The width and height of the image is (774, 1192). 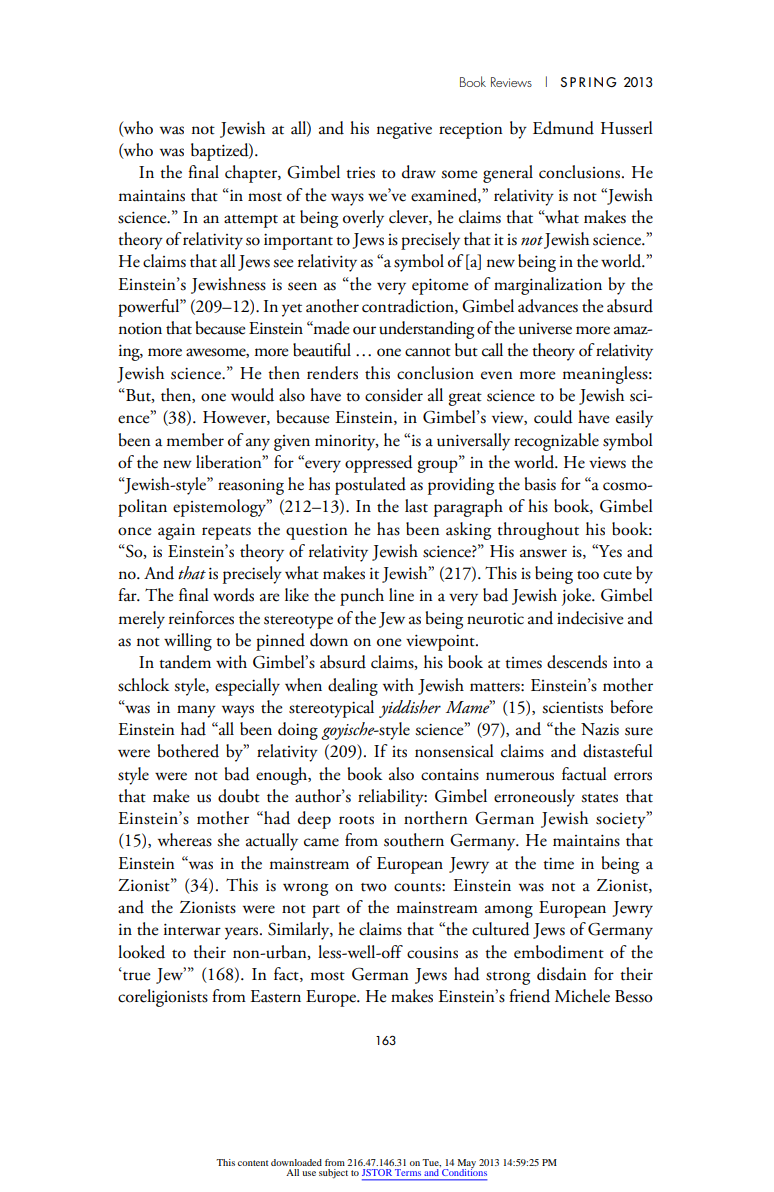 I want to click on tries, so click(x=360, y=173).
